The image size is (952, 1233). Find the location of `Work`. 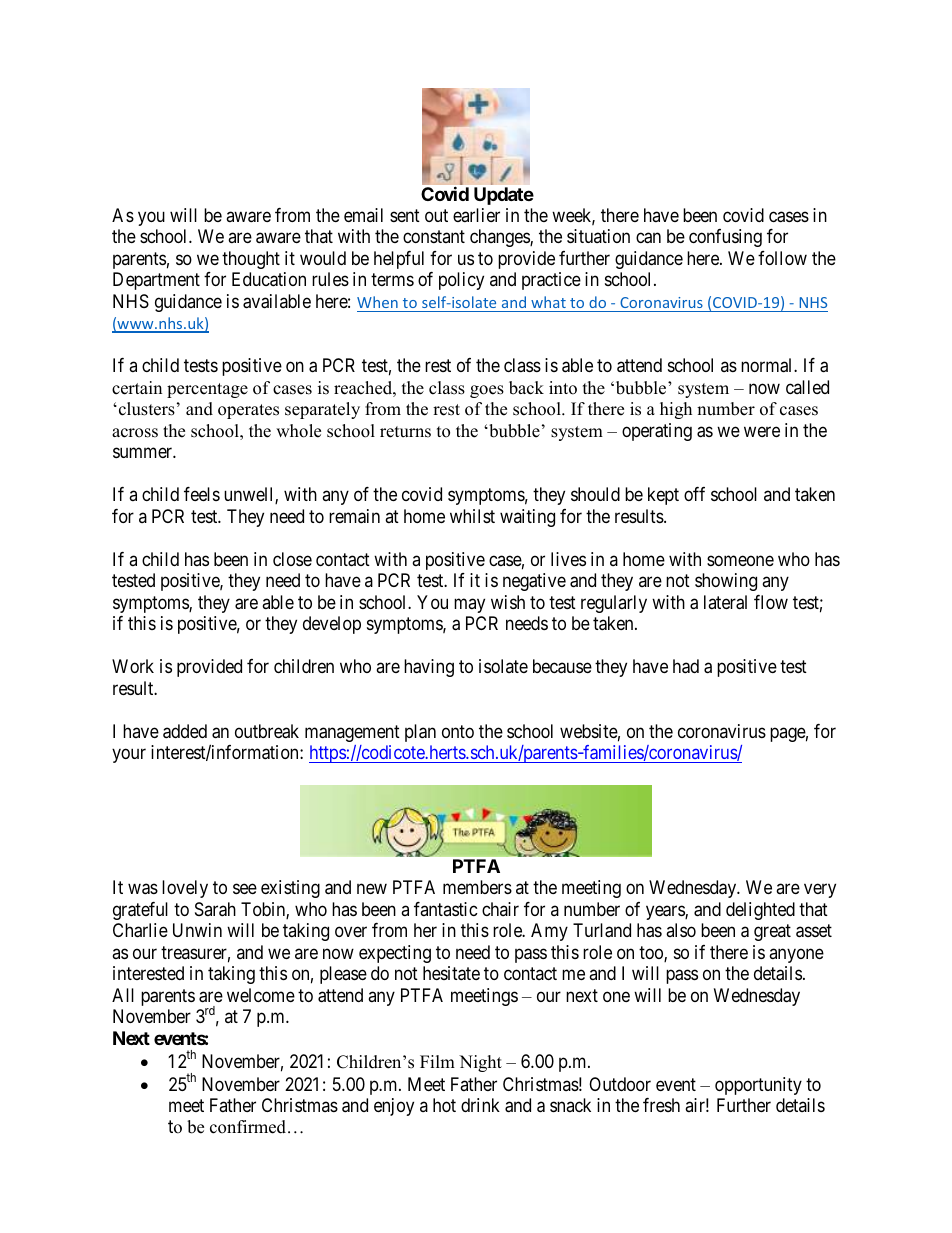

Work is located at coordinates (133, 666).
